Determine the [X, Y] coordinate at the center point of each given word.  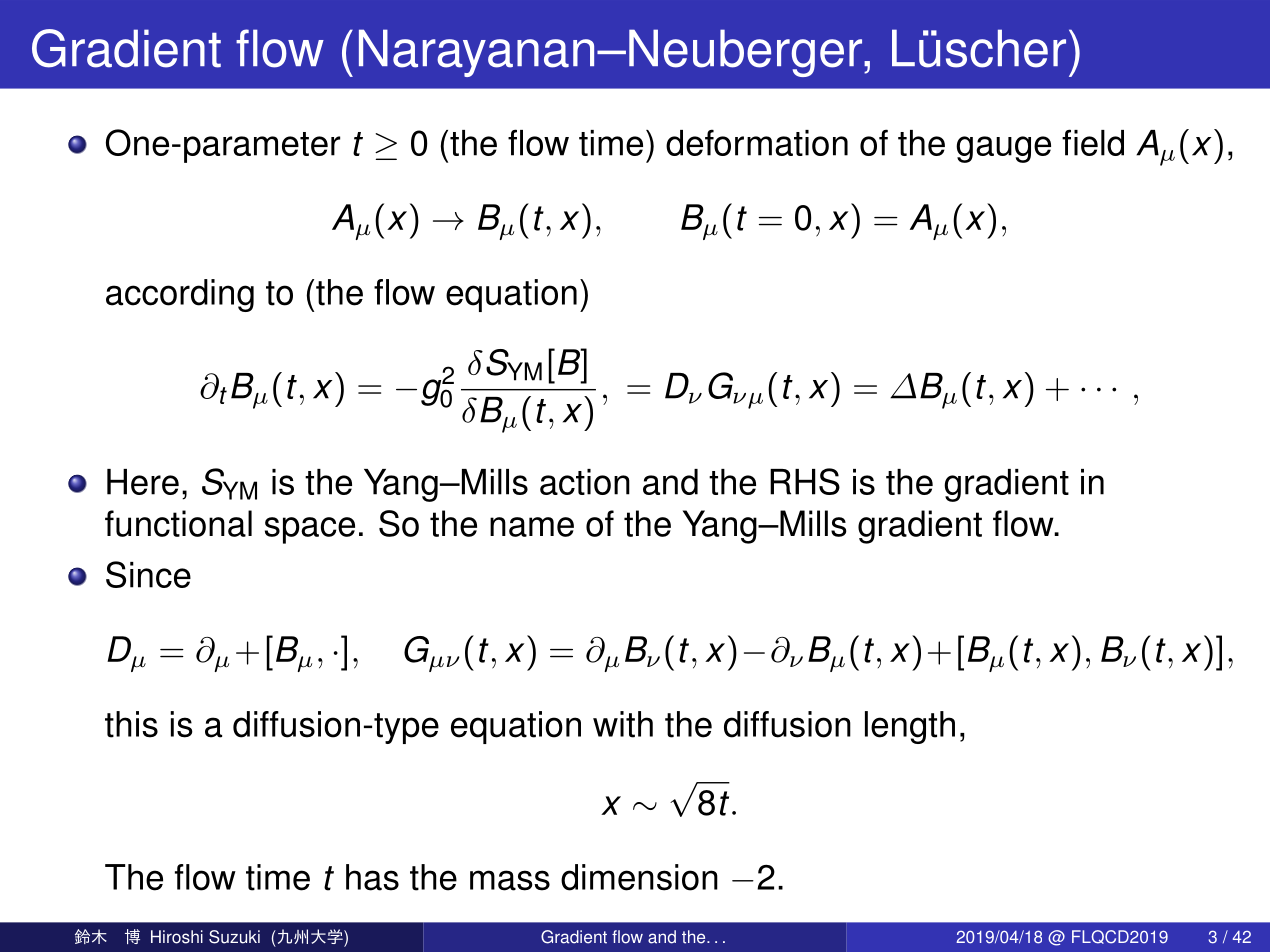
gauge [1003, 149]
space [310, 530]
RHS [805, 481]
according [180, 295]
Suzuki [234, 937]
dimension [639, 877]
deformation [757, 142]
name [532, 527]
